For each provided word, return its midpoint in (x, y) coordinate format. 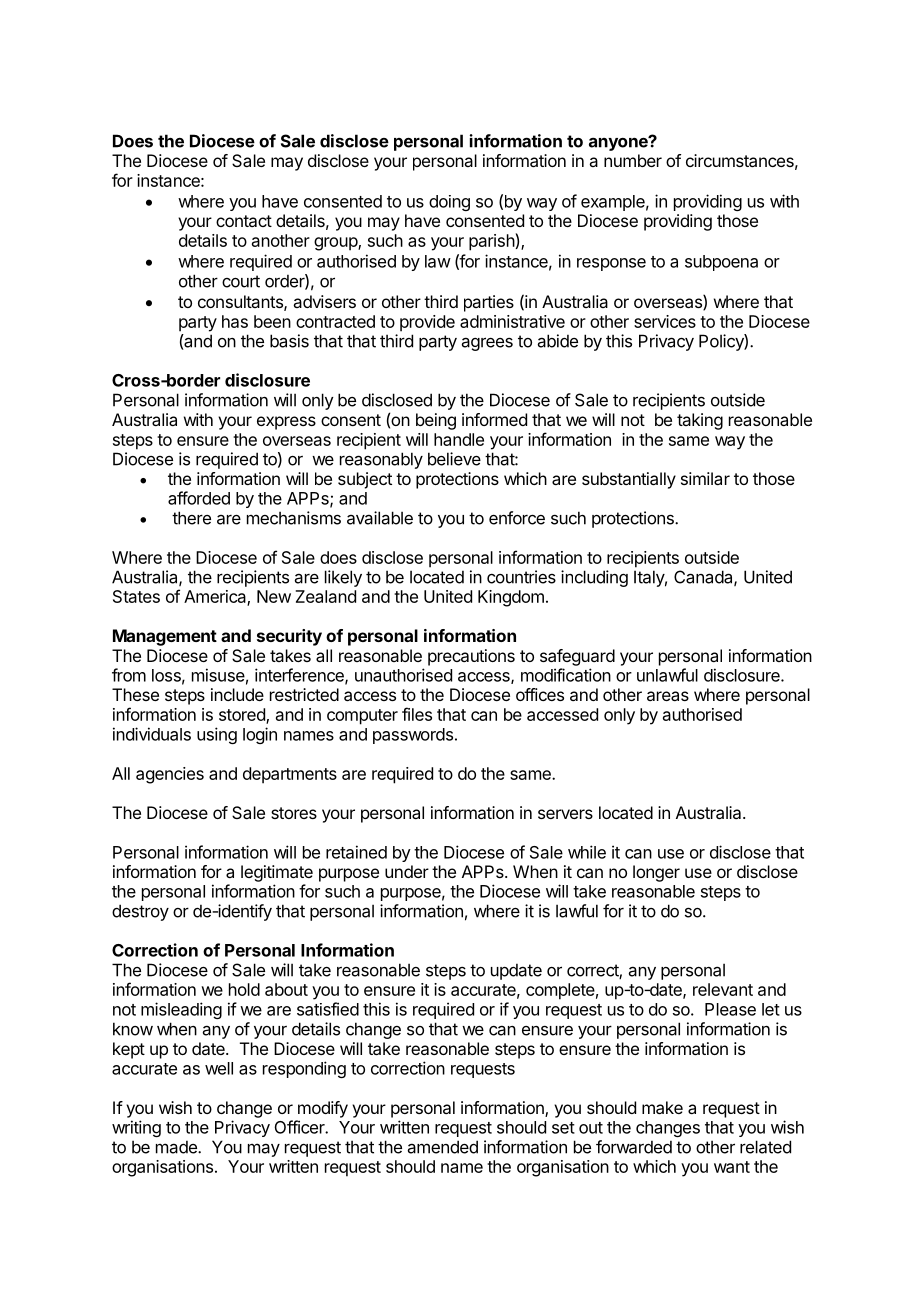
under (407, 871)
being (436, 421)
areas (668, 696)
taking (700, 421)
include (237, 694)
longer (656, 873)
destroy (140, 912)
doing (449, 203)
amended (443, 1147)
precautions (471, 657)
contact (244, 221)
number (633, 160)
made (177, 1147)
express (286, 423)
